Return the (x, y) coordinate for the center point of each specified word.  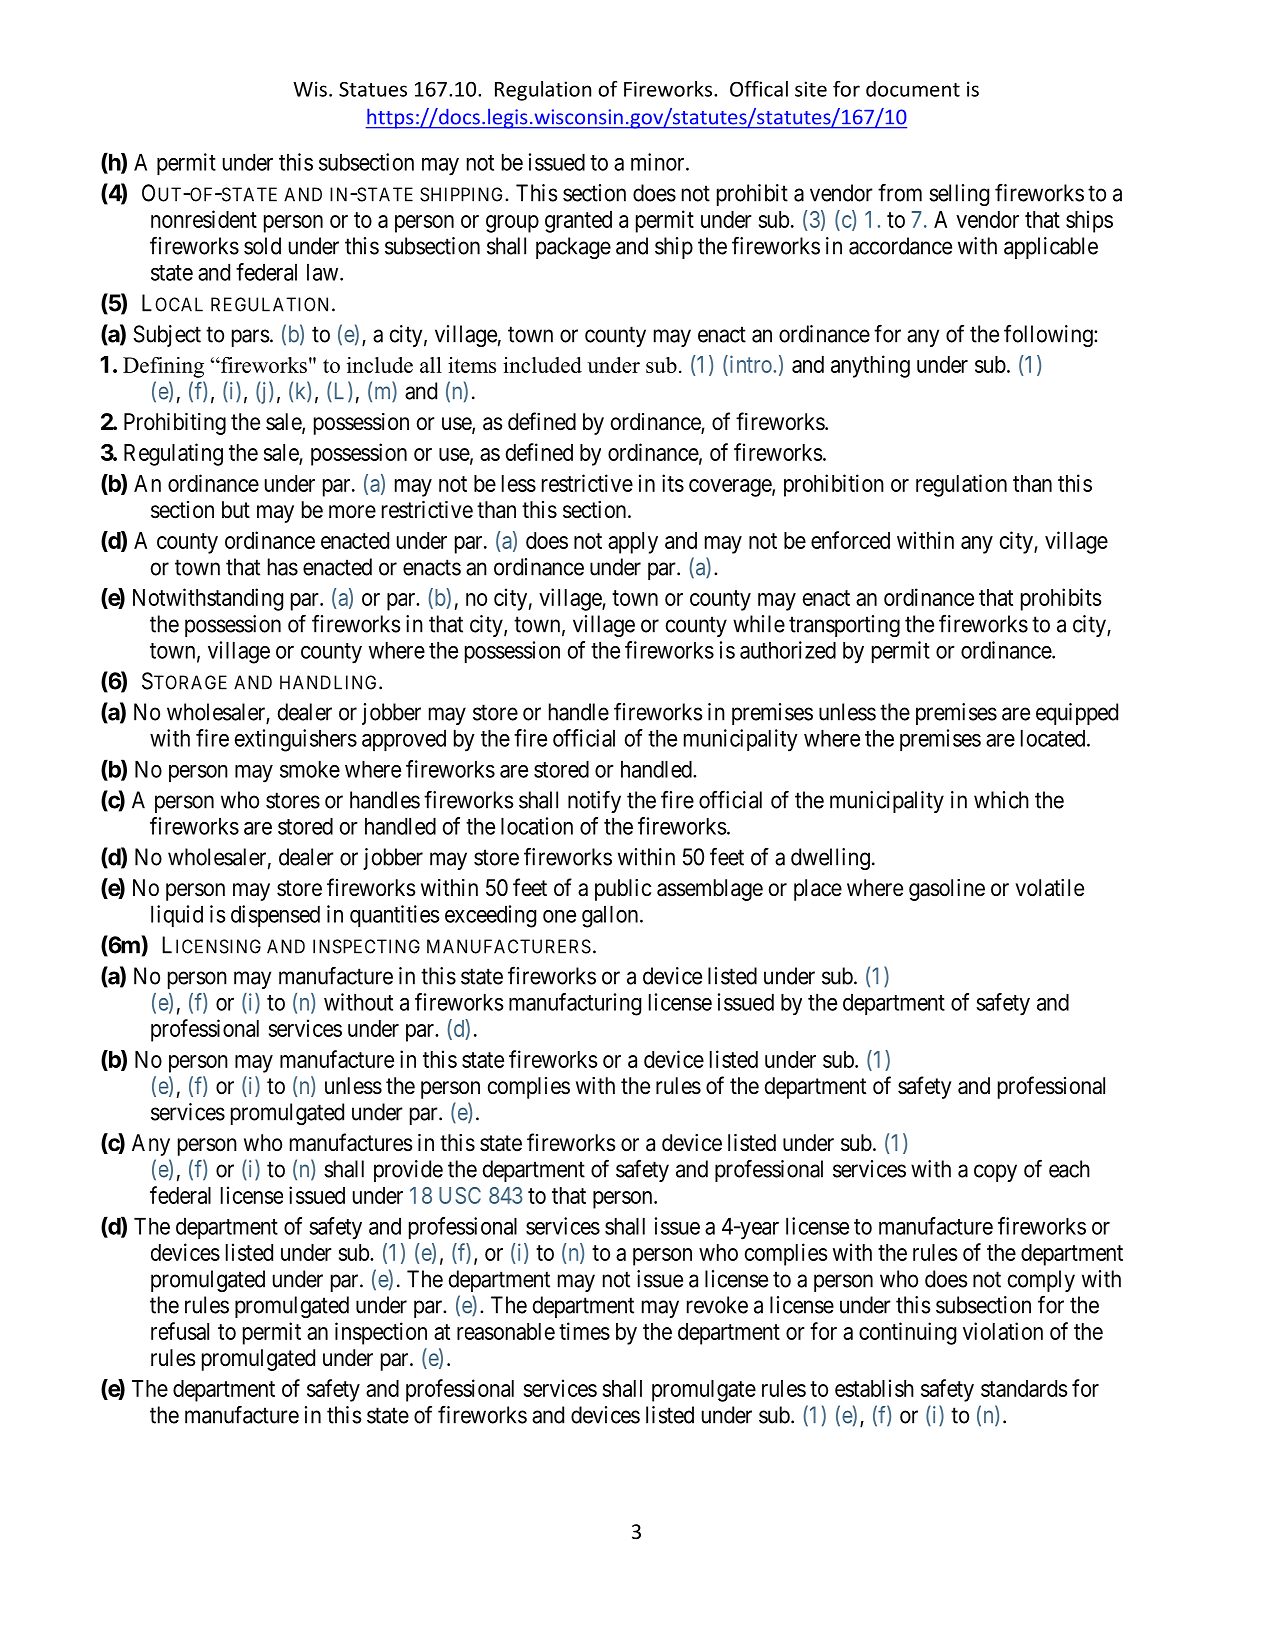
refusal (180, 1331)
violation (1003, 1331)
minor (659, 162)
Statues (373, 89)
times (584, 1331)
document (913, 89)
